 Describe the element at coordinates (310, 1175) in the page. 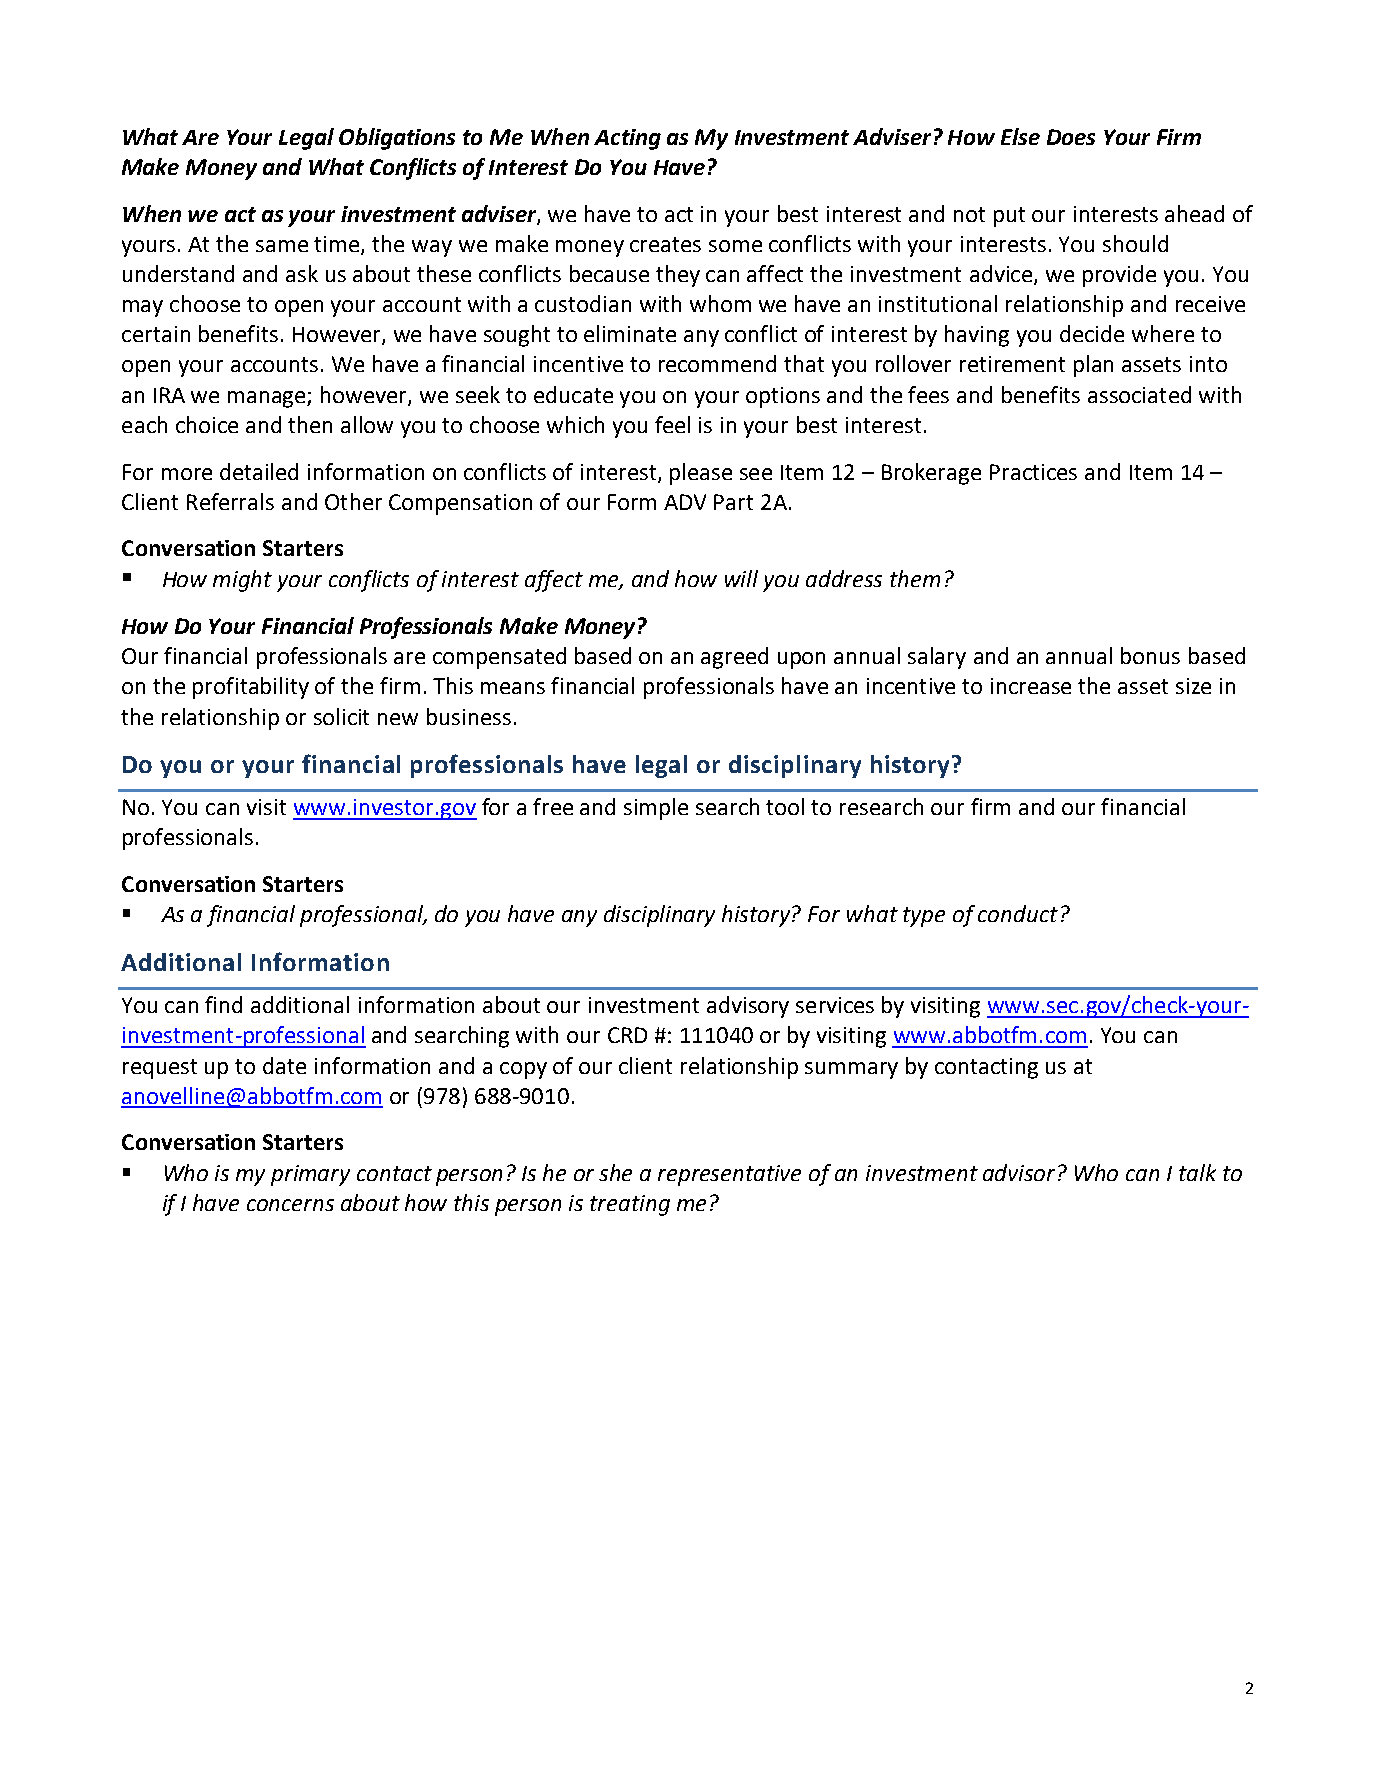

I see `primary` at that location.
